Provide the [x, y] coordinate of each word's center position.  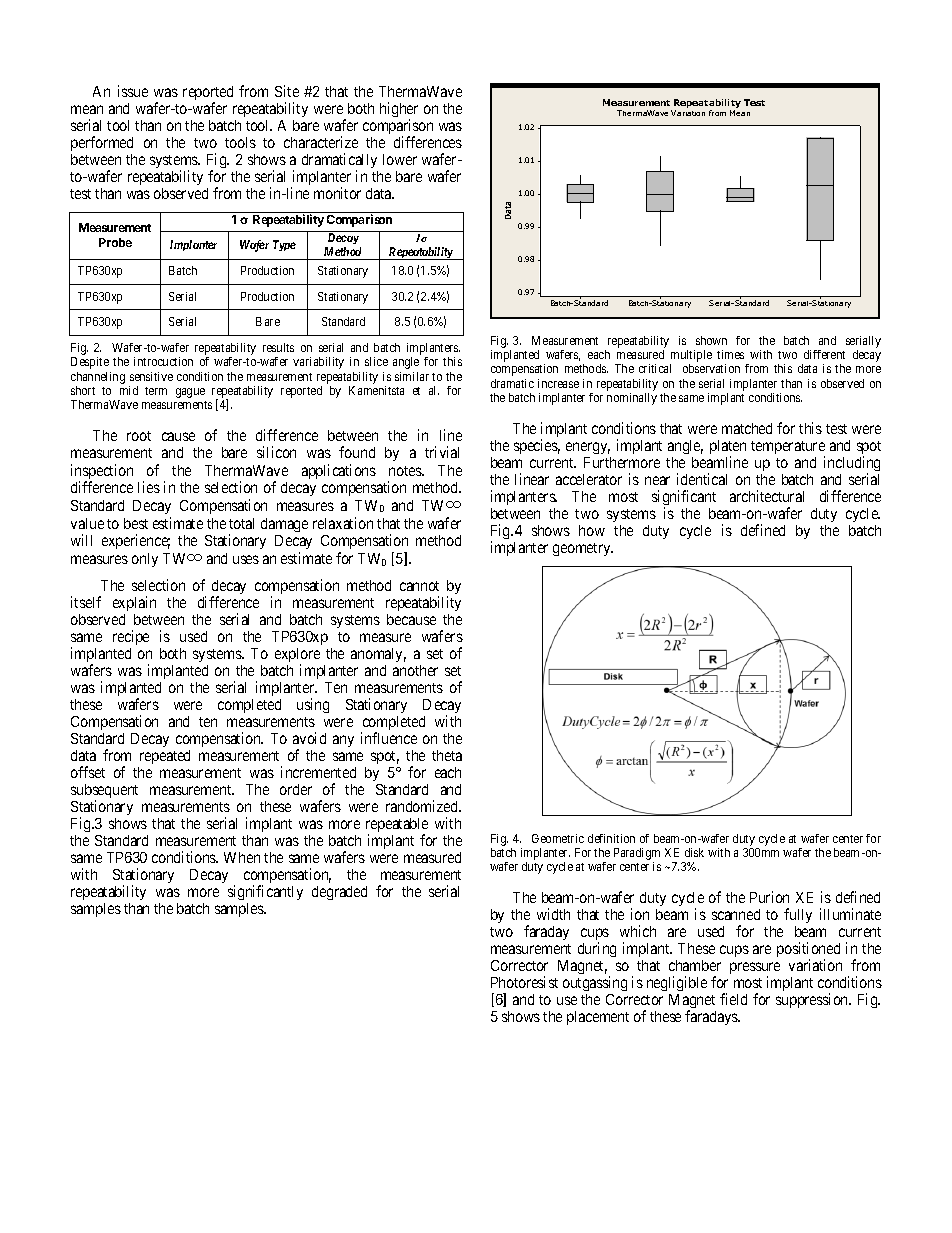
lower [400, 159]
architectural [767, 496]
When [242, 857]
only [145, 560]
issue [133, 91]
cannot [419, 586]
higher [399, 111]
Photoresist [524, 982]
